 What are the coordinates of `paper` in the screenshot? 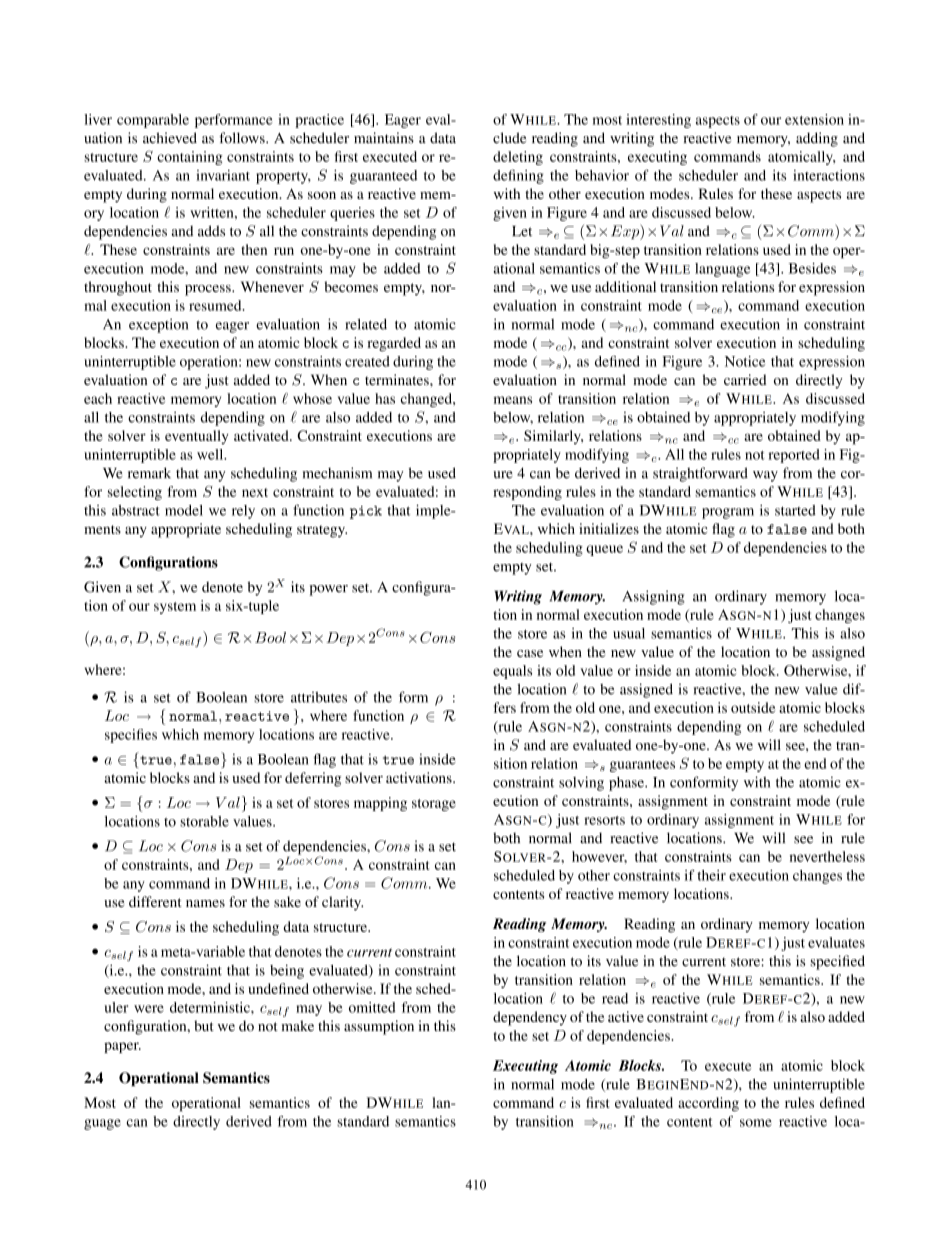 It's located at (122, 1047).
